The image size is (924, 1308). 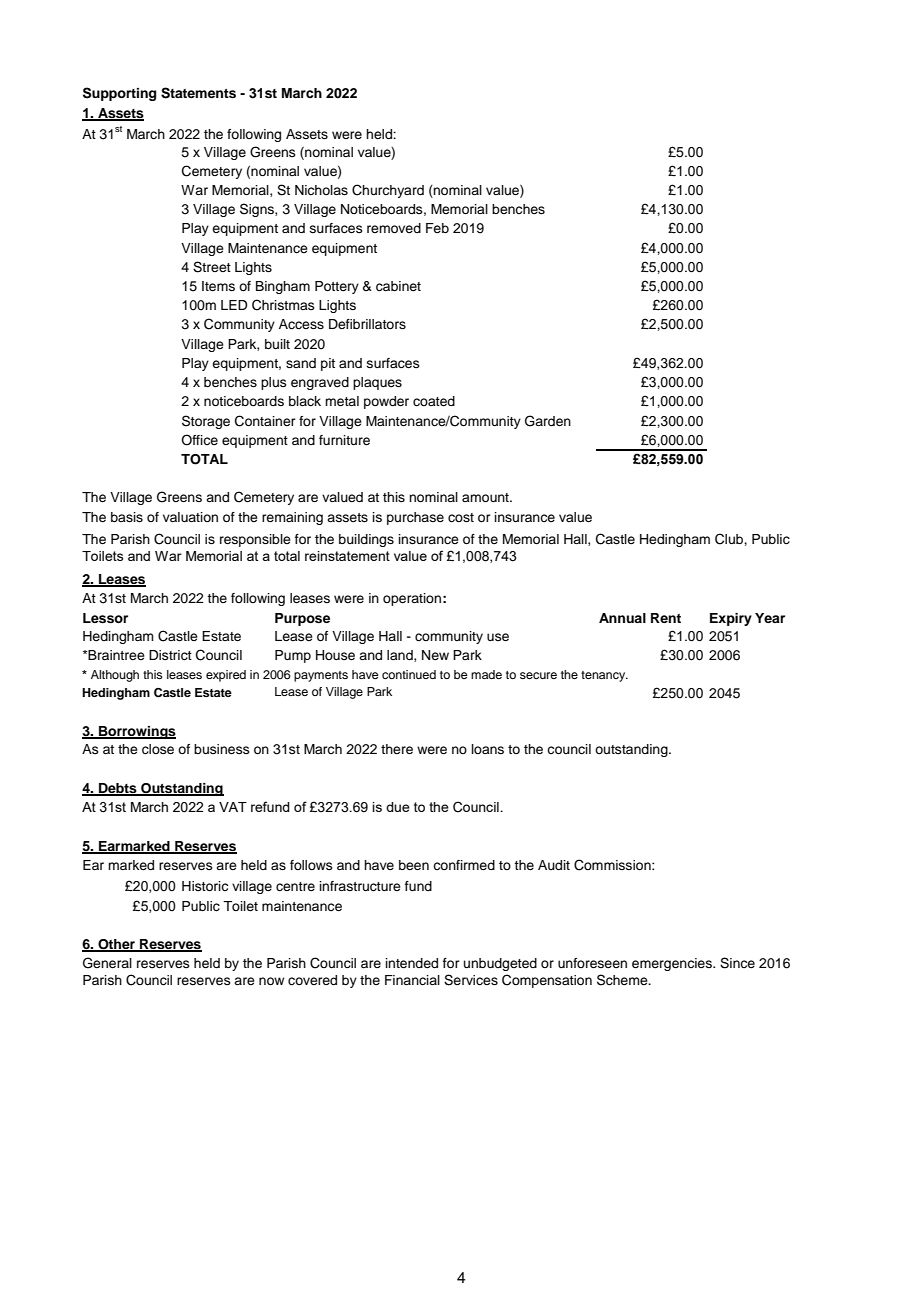 I want to click on close, so click(x=158, y=749).
